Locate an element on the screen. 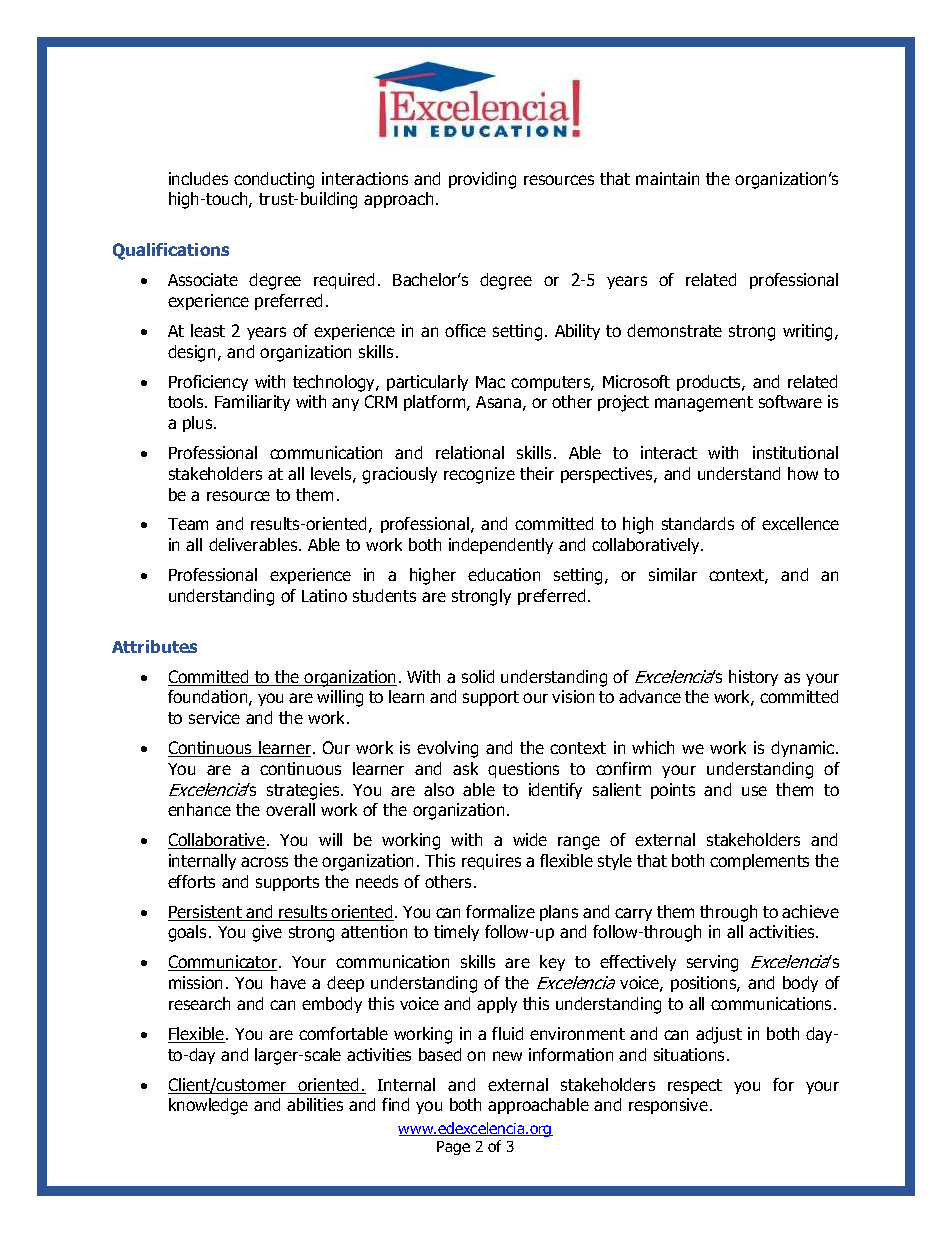 This screenshot has width=952, height=1233. Page is located at coordinates (453, 1148).
